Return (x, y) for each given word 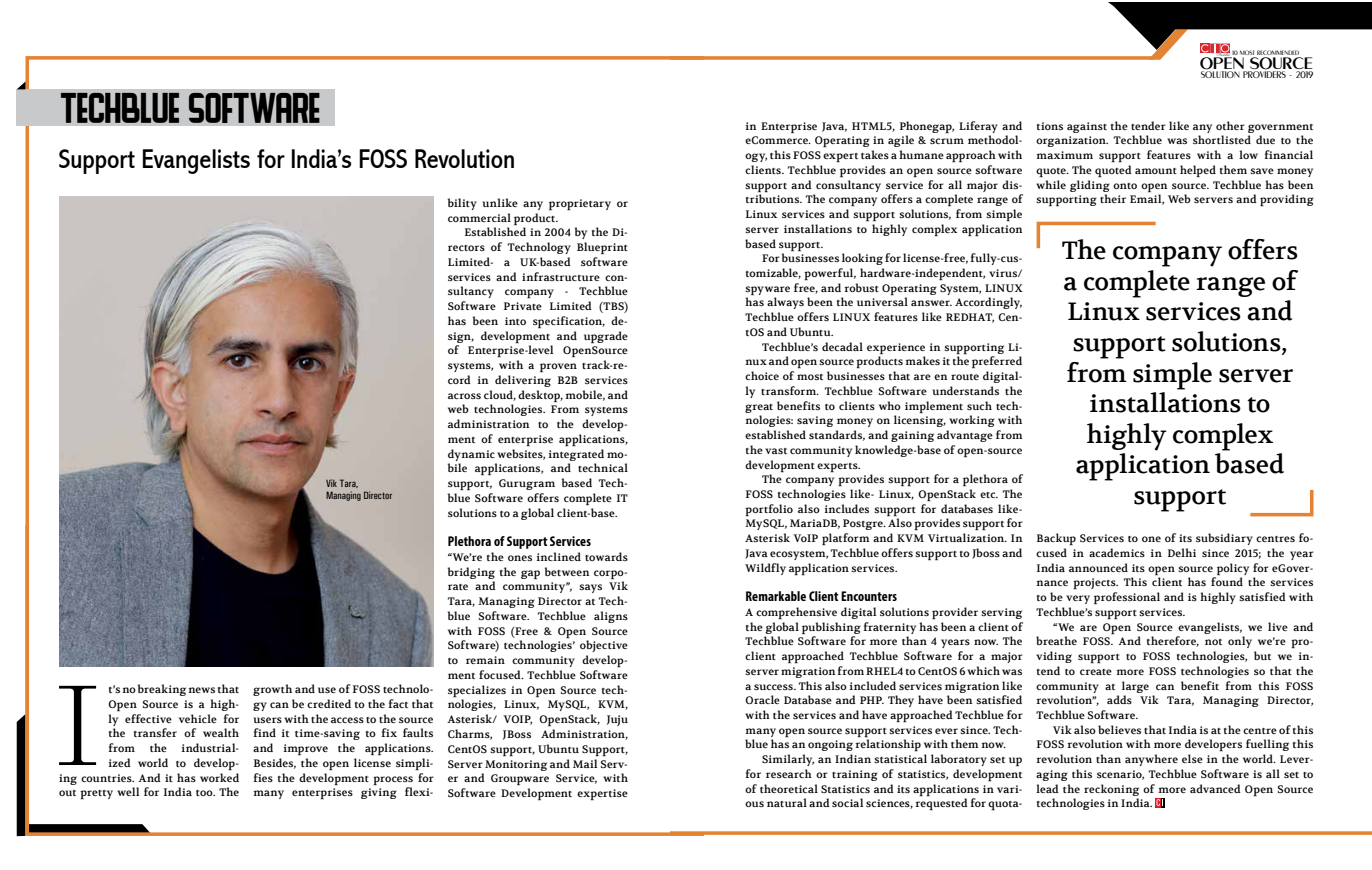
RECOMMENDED (1278, 52)
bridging (471, 573)
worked (219, 777)
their (1113, 198)
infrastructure (561, 276)
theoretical (789, 788)
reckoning (1111, 790)
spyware (767, 290)
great (759, 408)
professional (1127, 598)
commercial (479, 217)
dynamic (471, 455)
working (972, 421)
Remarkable (776, 596)
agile (901, 141)
